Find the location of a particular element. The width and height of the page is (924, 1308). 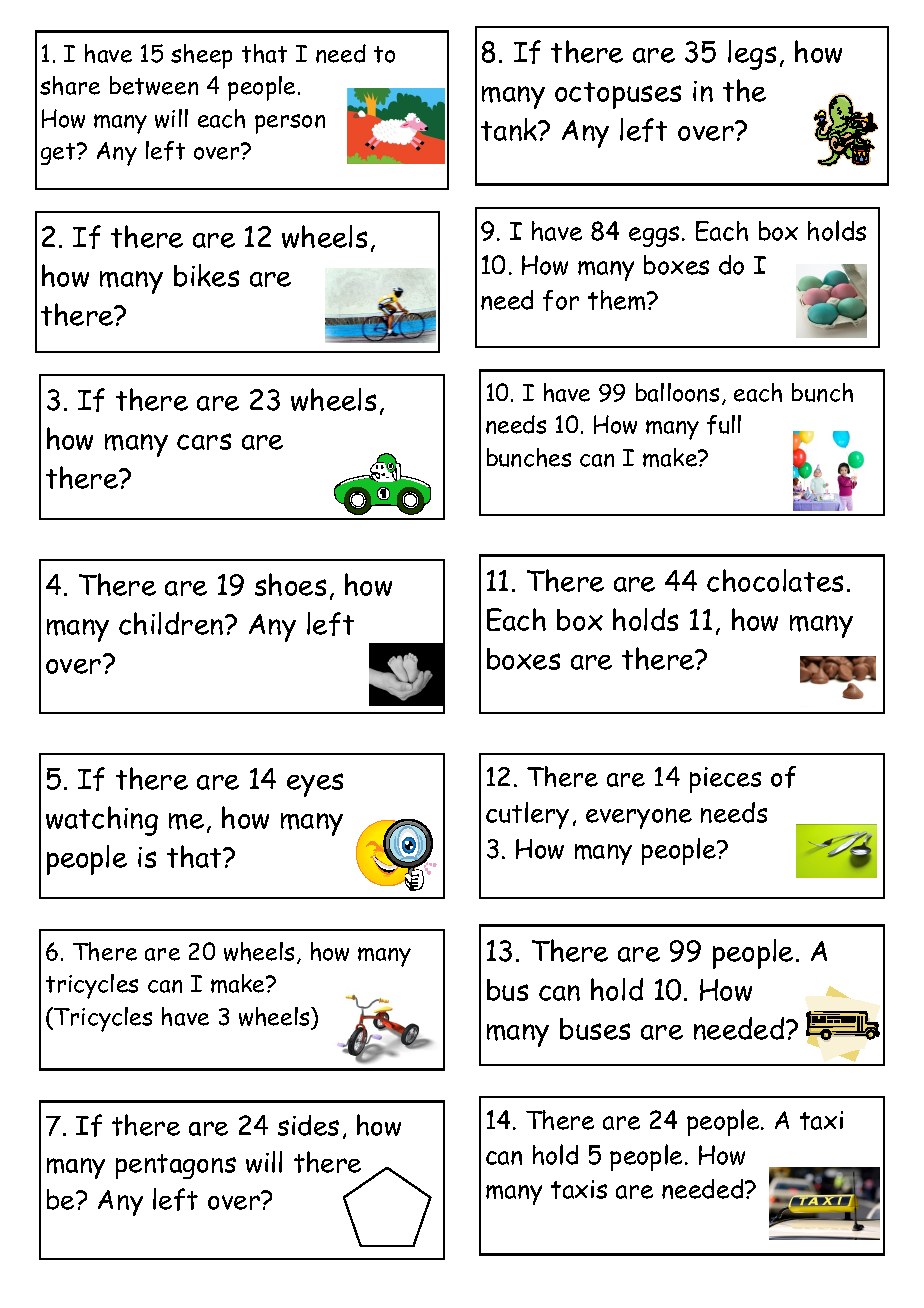

pentagons is located at coordinates (176, 1166).
